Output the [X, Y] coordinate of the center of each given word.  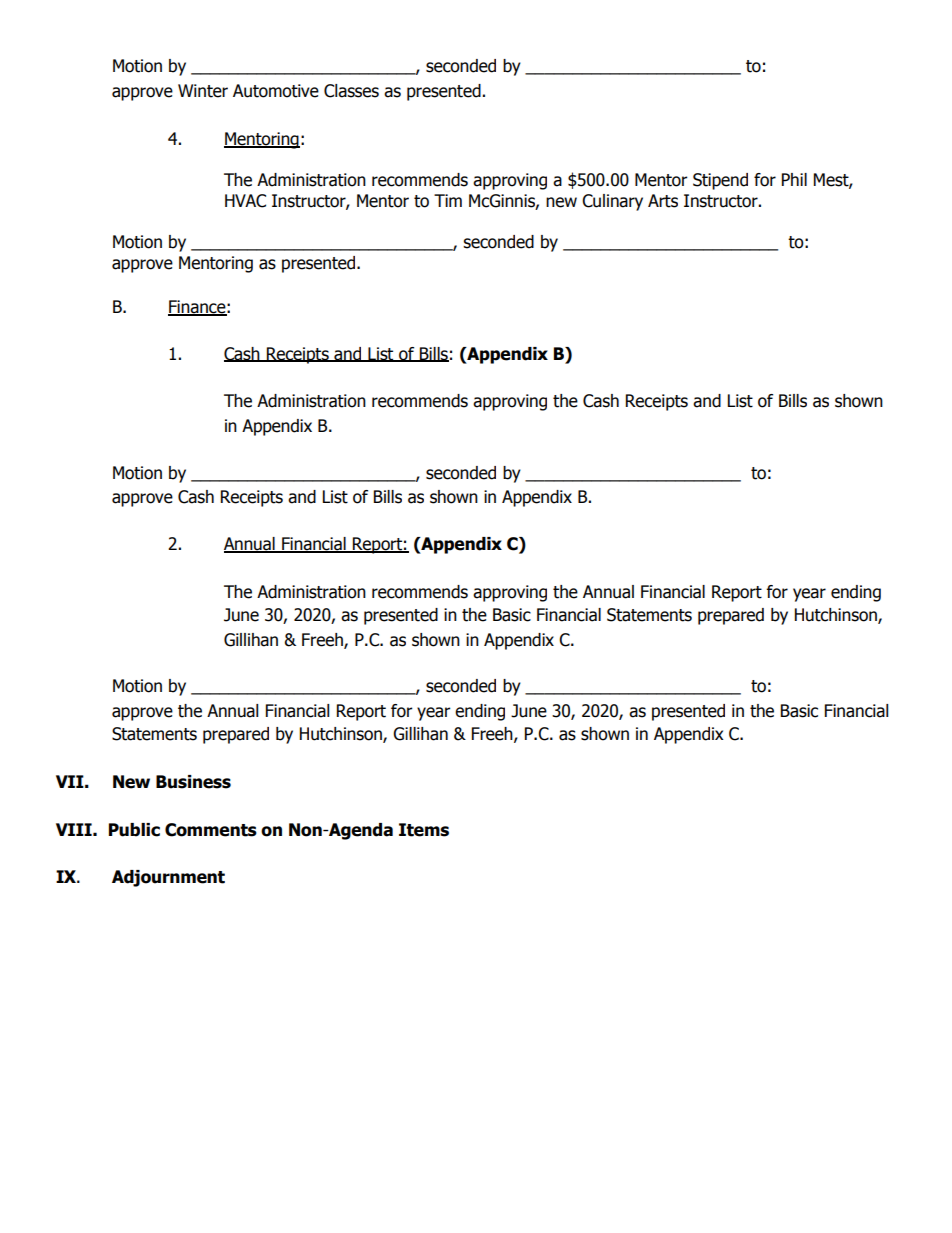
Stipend [720, 181]
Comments [211, 830]
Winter [203, 91]
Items [424, 830]
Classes [351, 91]
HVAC [245, 201]
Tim [448, 200]
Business [193, 782]
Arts [663, 201]
